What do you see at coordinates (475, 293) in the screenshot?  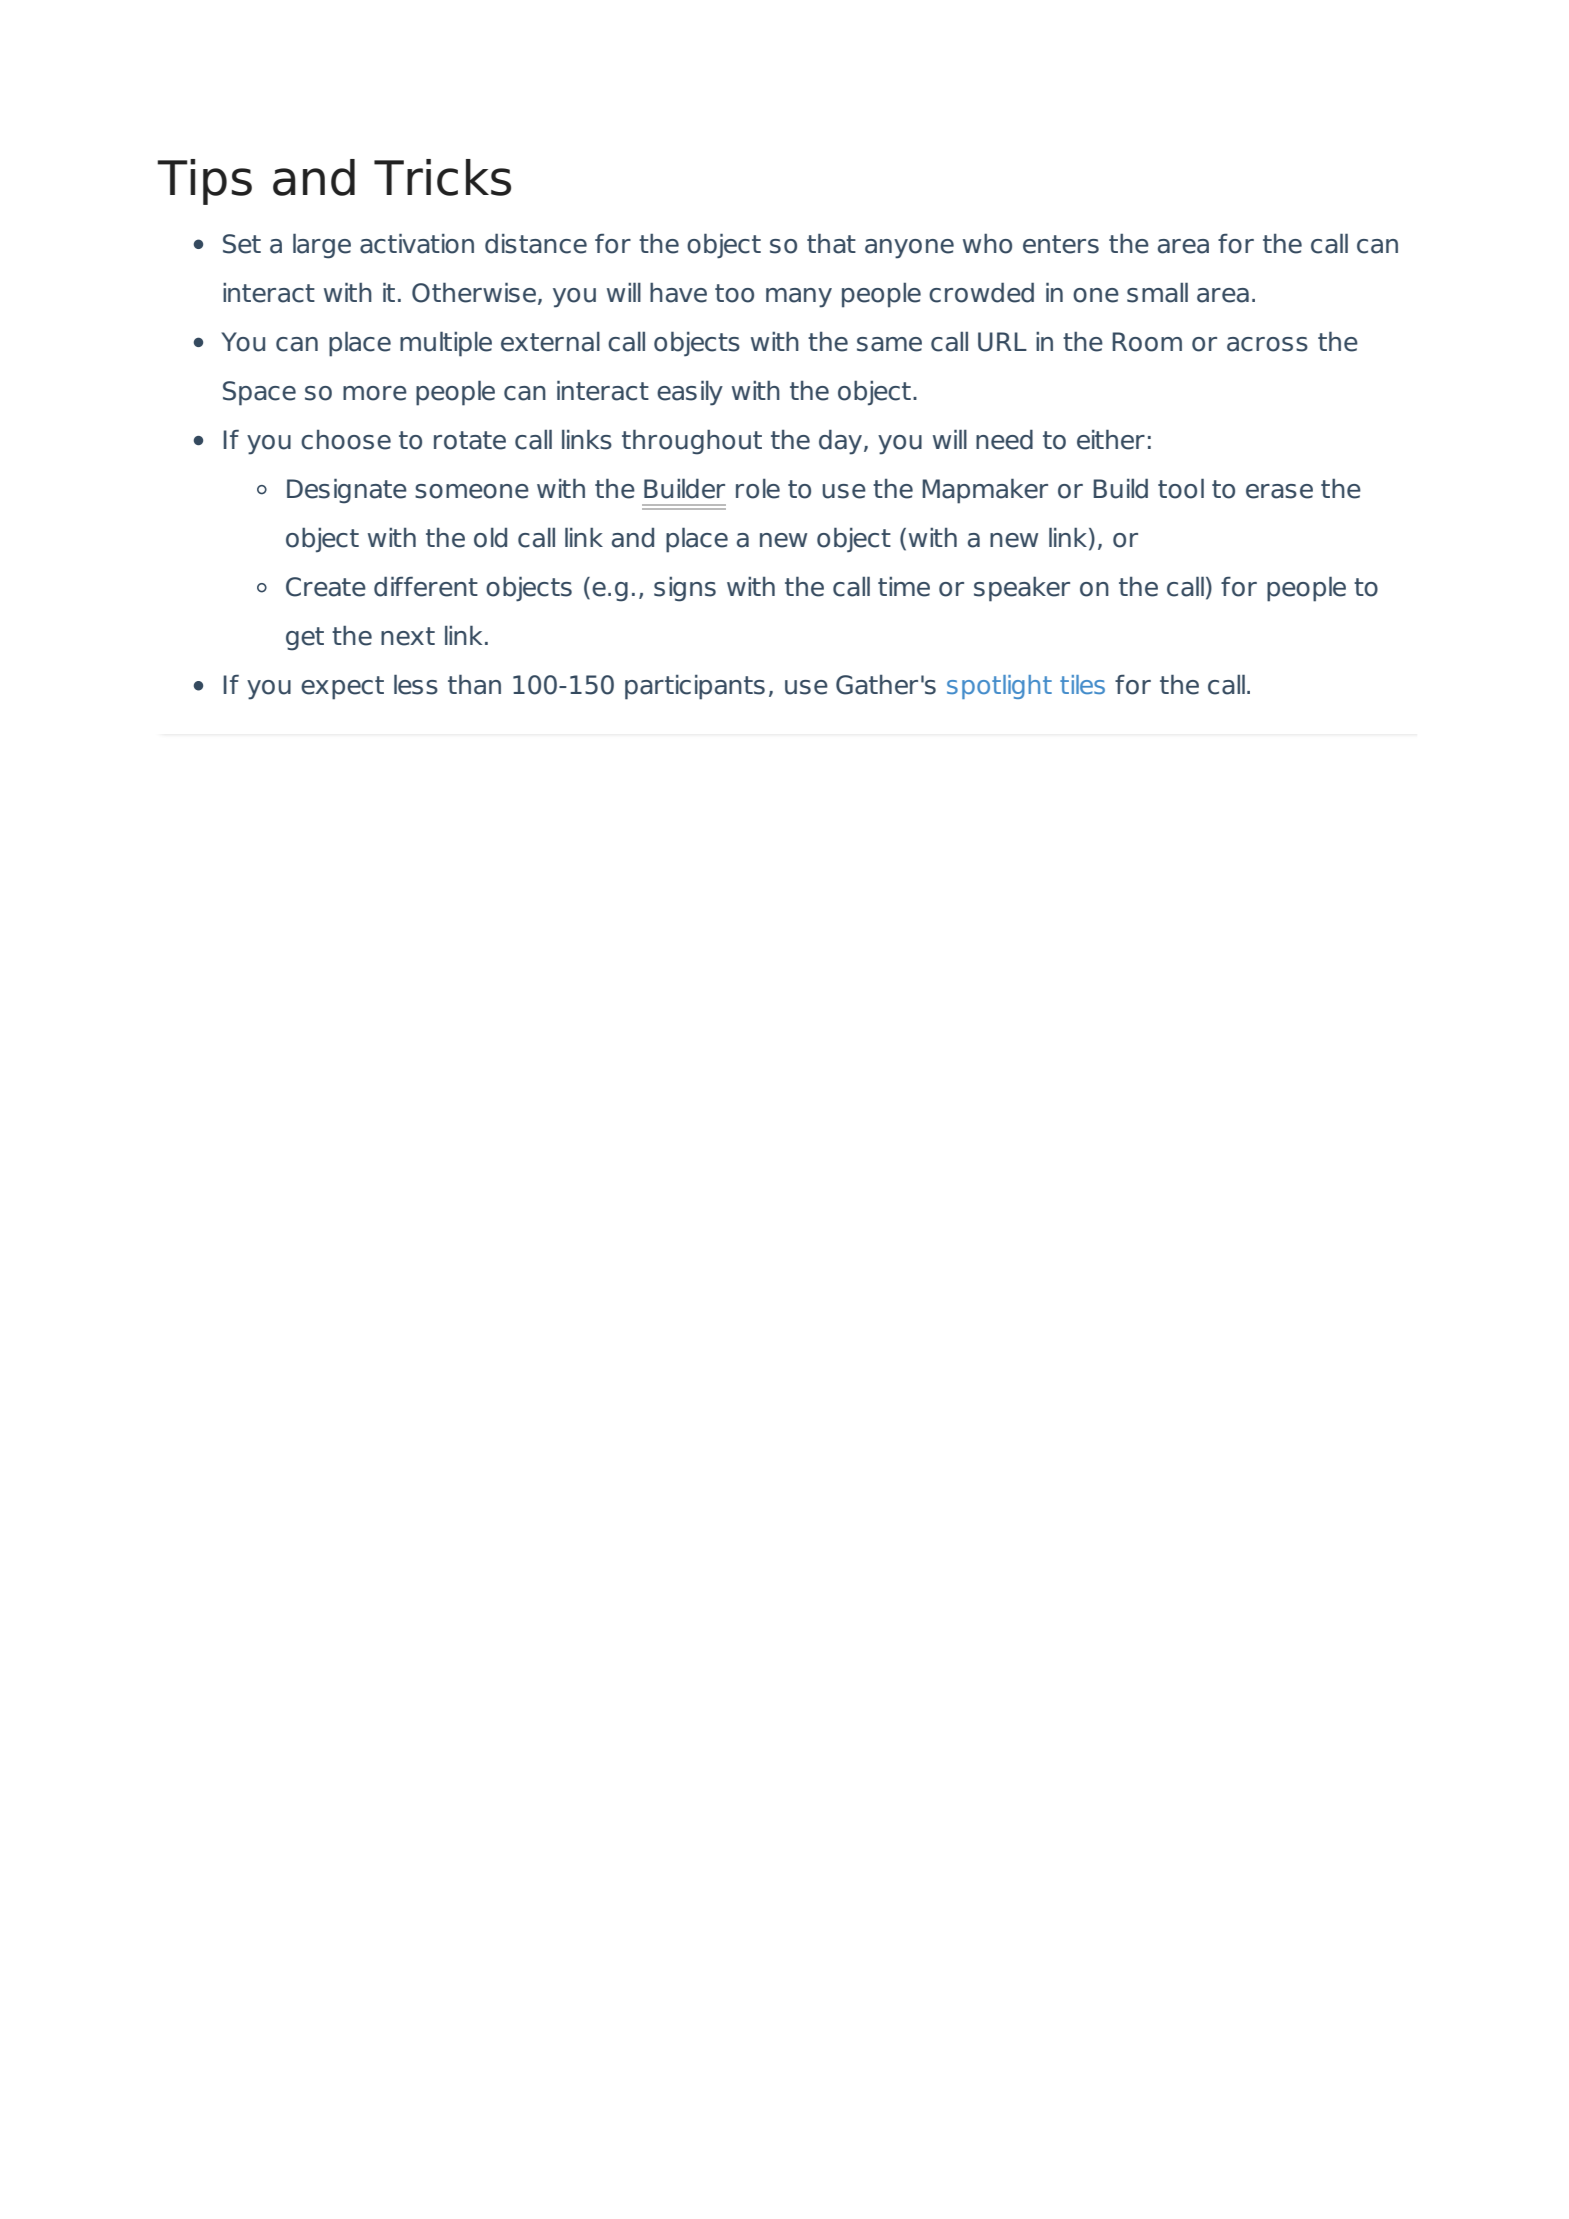 I see `Otherwise` at bounding box center [475, 293].
